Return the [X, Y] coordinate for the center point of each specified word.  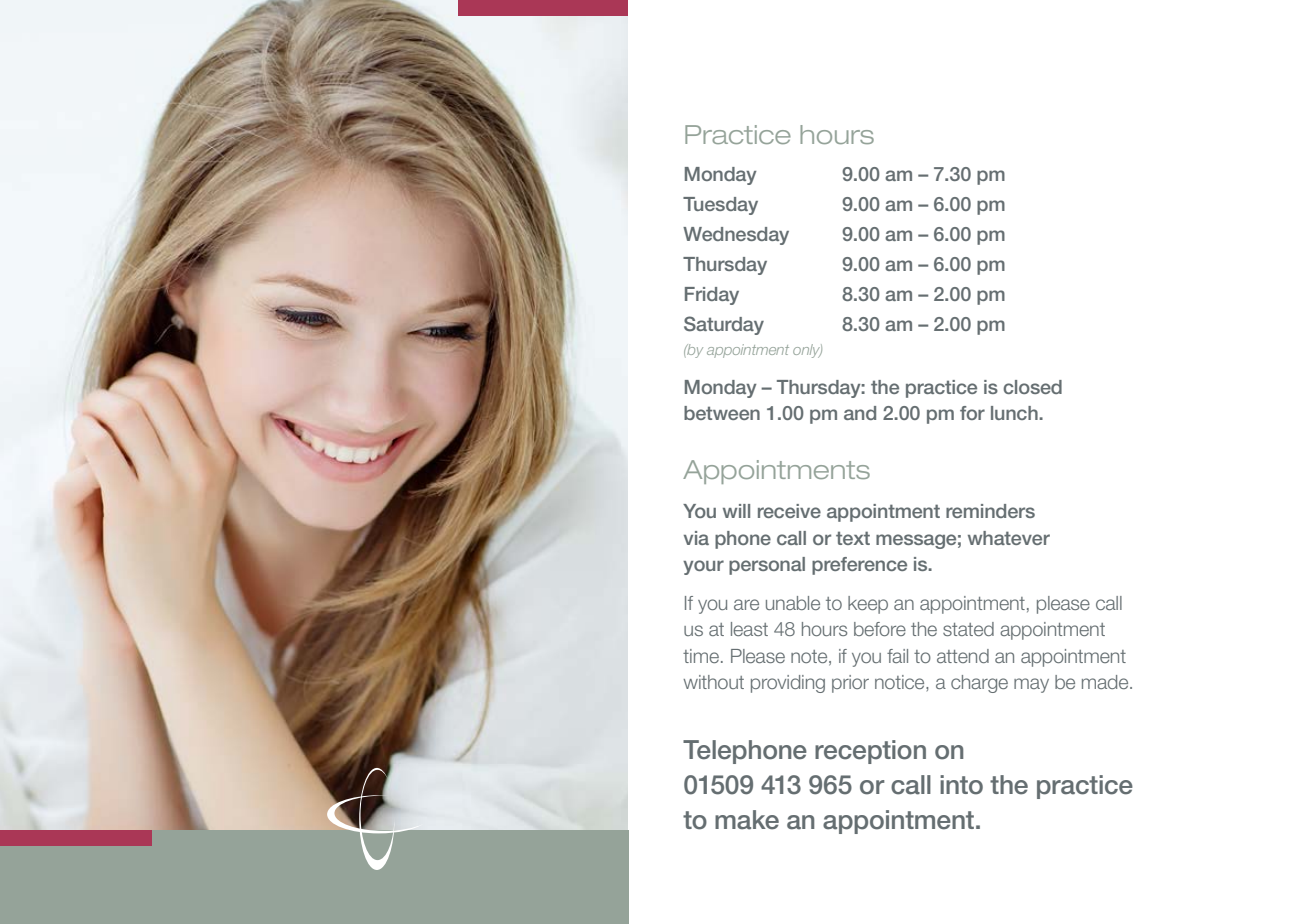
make [747, 820]
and [860, 413]
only [807, 351]
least [749, 629]
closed [1032, 387]
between [722, 413]
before [880, 629]
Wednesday [736, 236]
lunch [1015, 413]
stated [968, 629]
